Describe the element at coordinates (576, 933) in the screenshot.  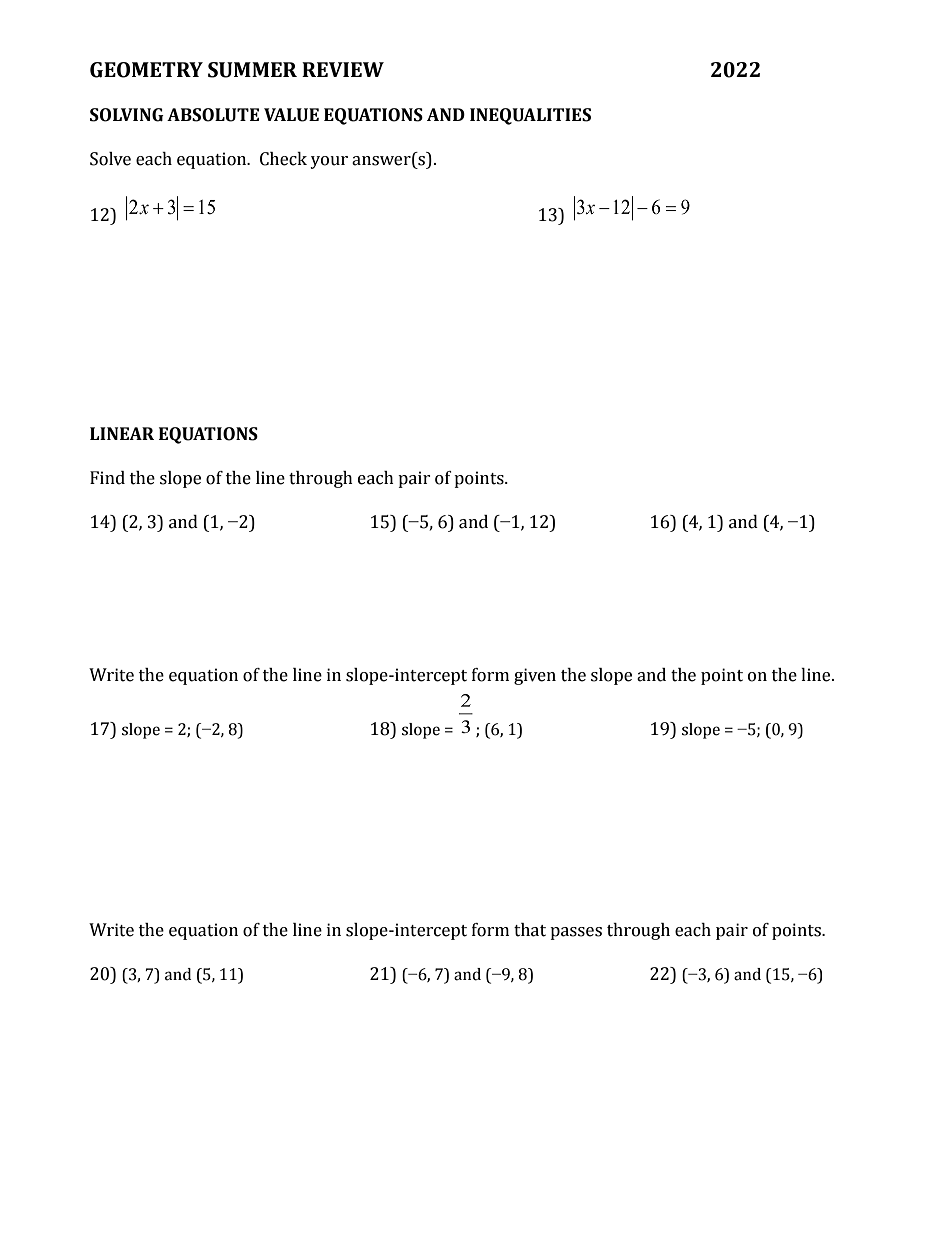
I see `passes` at that location.
